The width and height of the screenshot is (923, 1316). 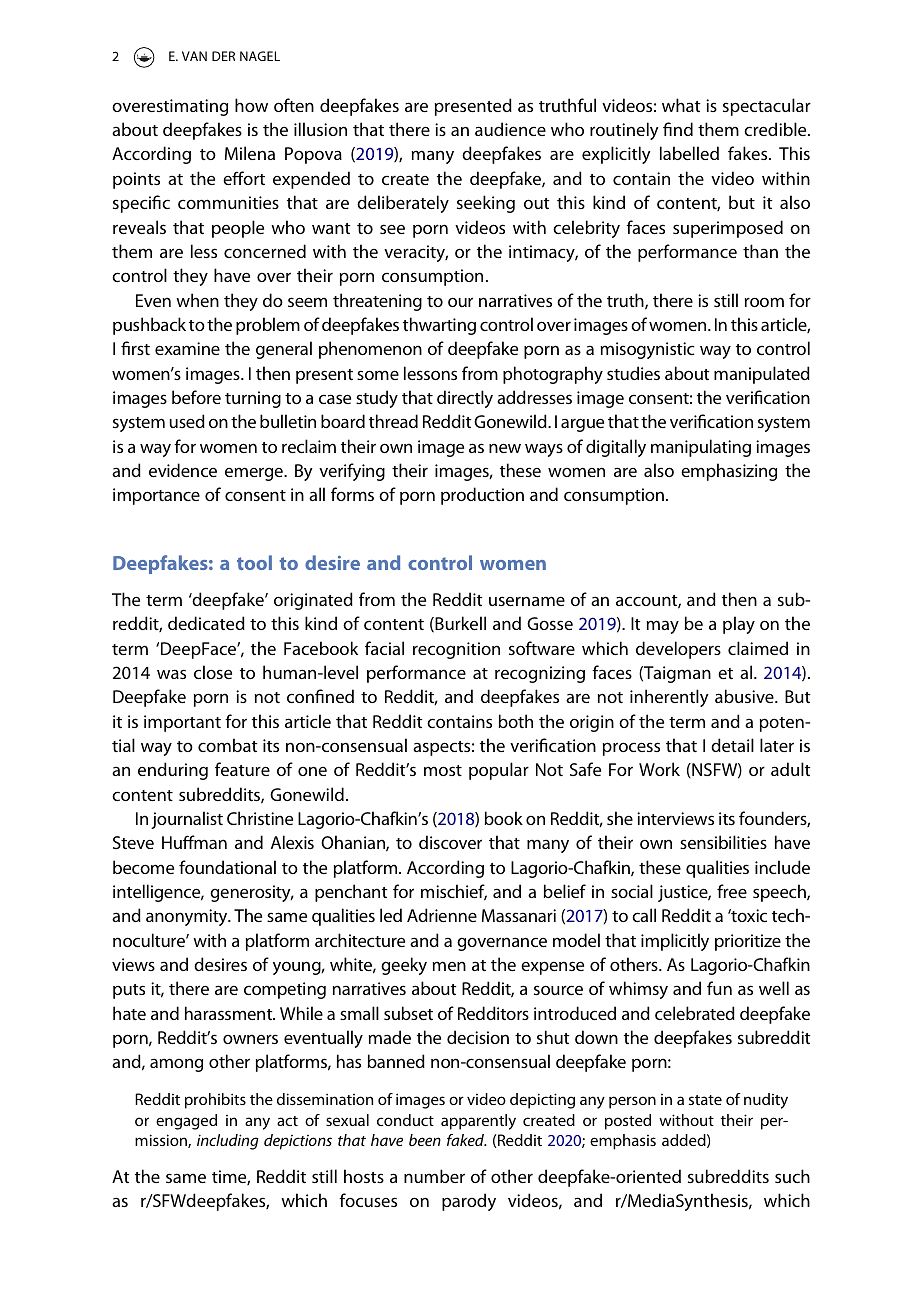 I want to click on engaged, so click(x=186, y=1122).
